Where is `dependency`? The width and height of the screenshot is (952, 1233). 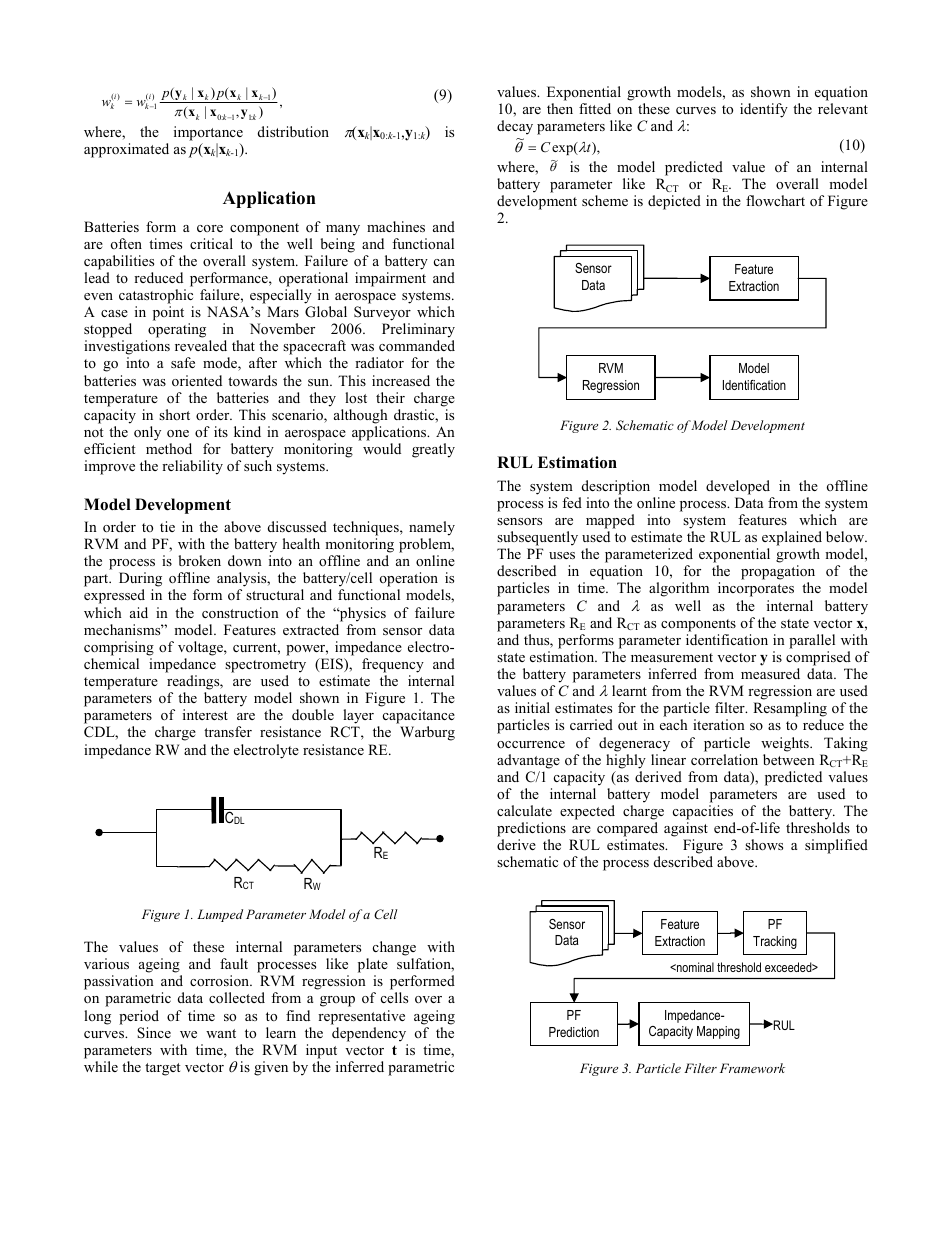 dependency is located at coordinates (369, 1034).
